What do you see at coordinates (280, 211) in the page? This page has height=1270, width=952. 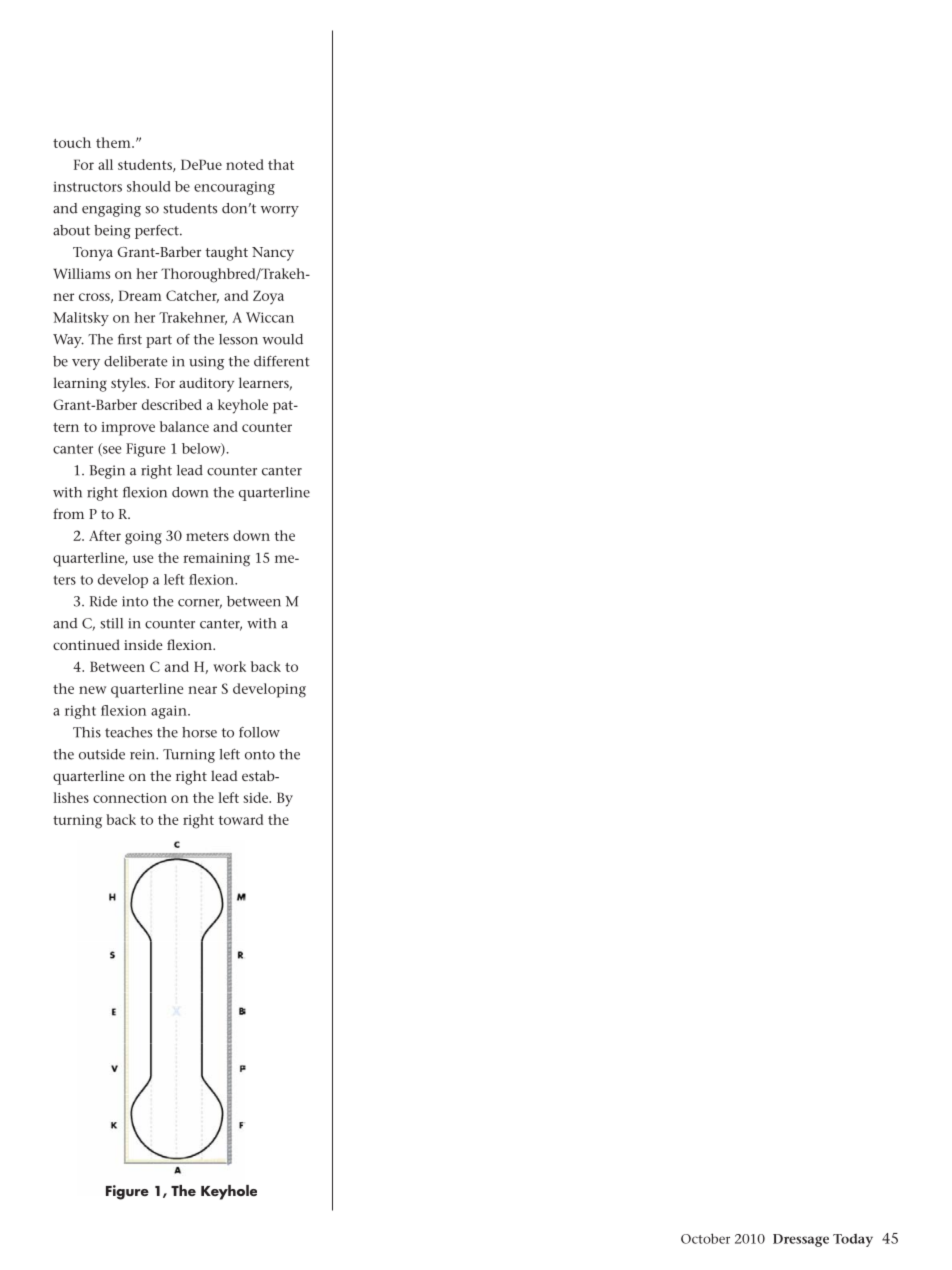 I see `worry` at bounding box center [280, 211].
